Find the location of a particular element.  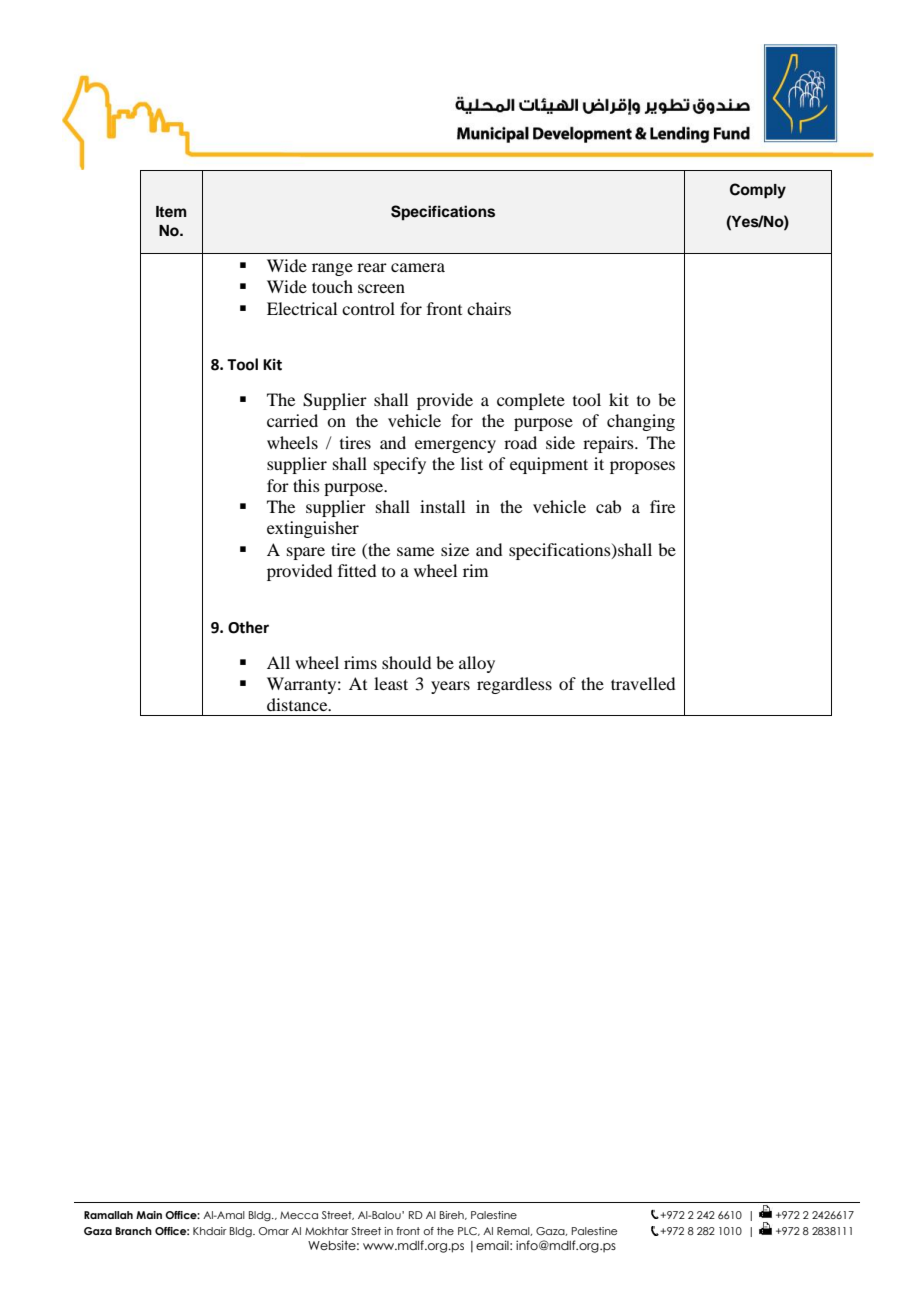

years is located at coordinates (450, 687).
